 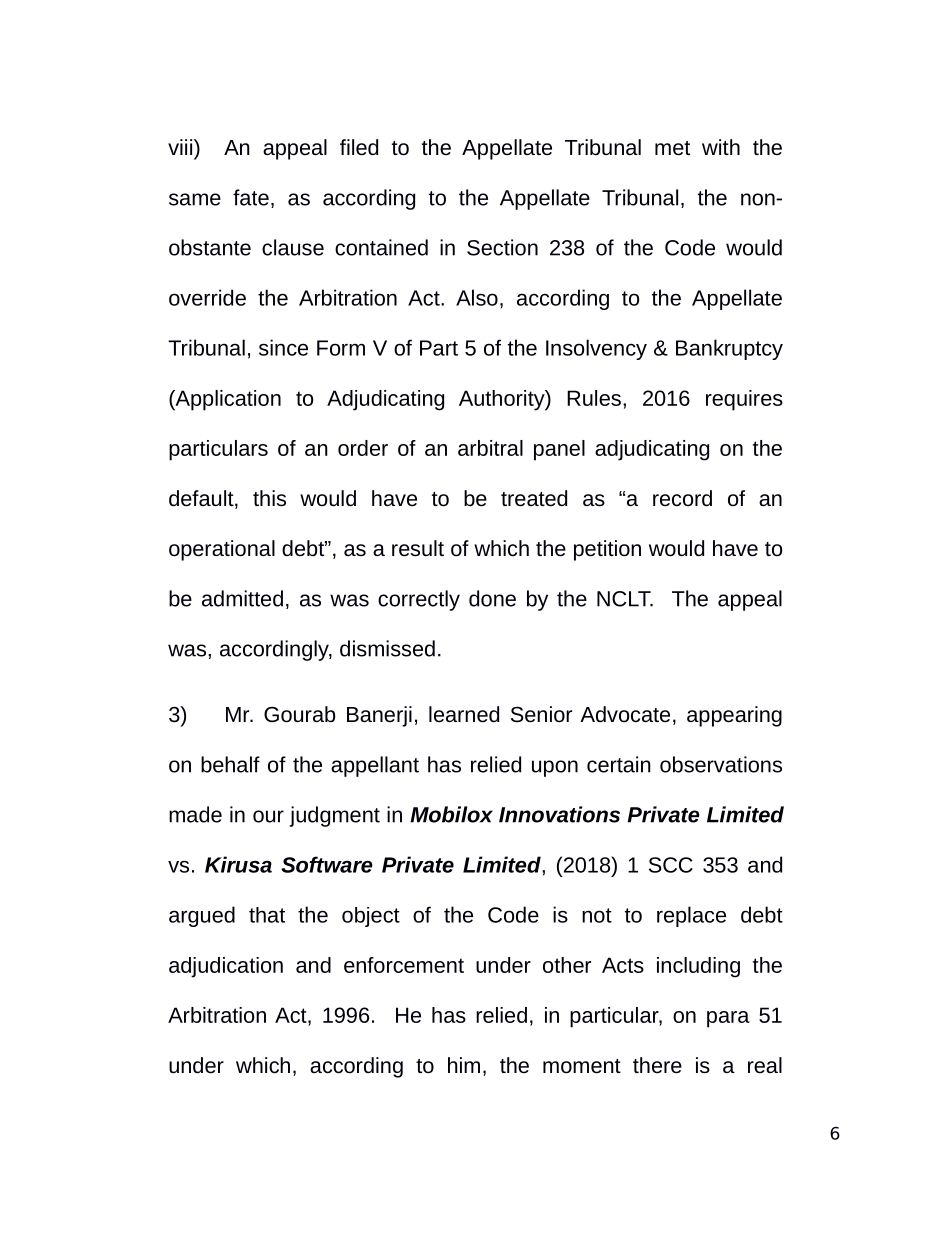 What do you see at coordinates (607, 550) in the screenshot?
I see `petition` at bounding box center [607, 550].
